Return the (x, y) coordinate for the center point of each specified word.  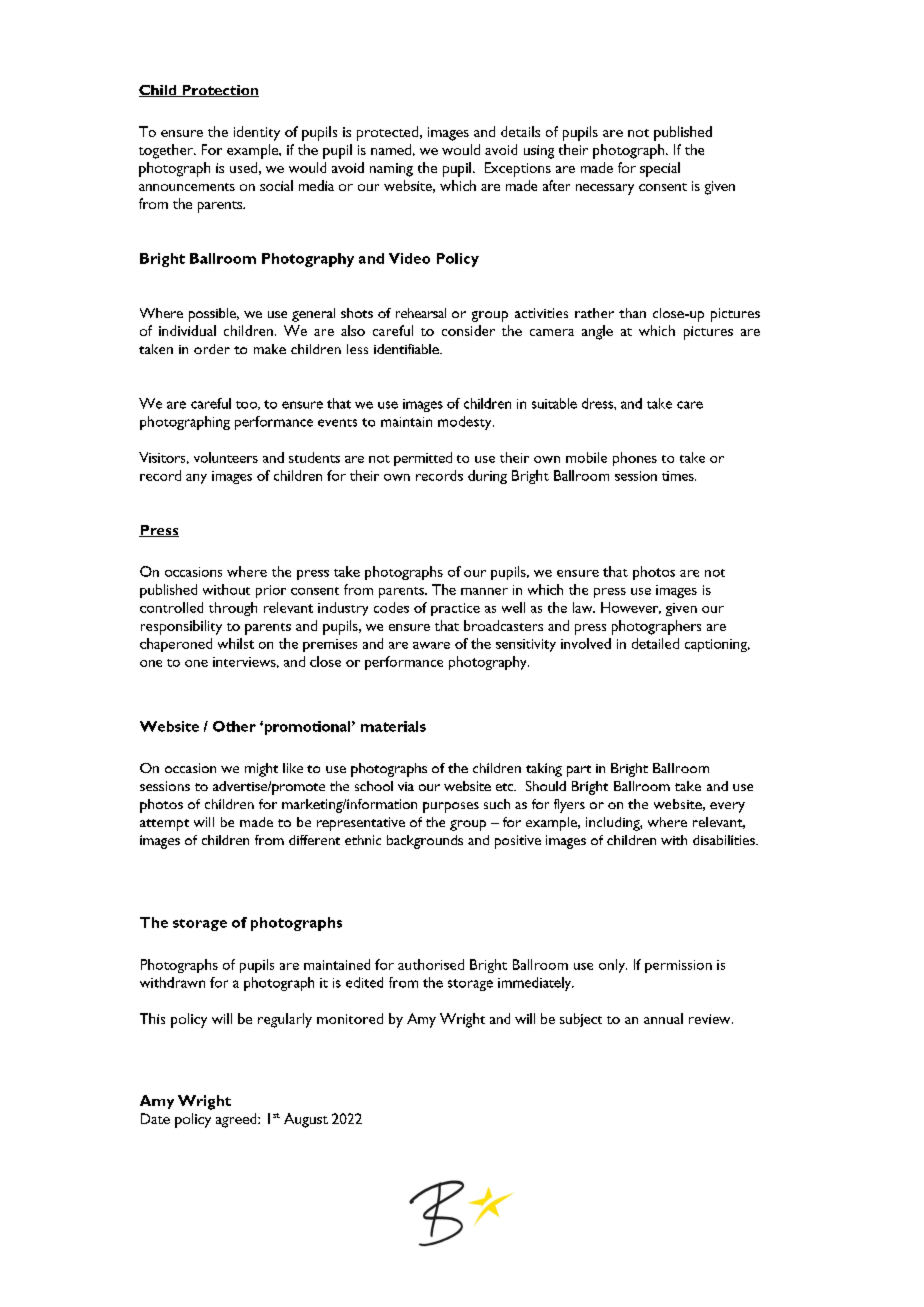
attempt (164, 825)
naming (391, 170)
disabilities (725, 840)
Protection (219, 91)
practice (455, 609)
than (632, 313)
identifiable (407, 349)
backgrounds (425, 842)
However (631, 608)
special (660, 169)
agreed (237, 1120)
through (233, 609)
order (212, 349)
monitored (350, 1018)
